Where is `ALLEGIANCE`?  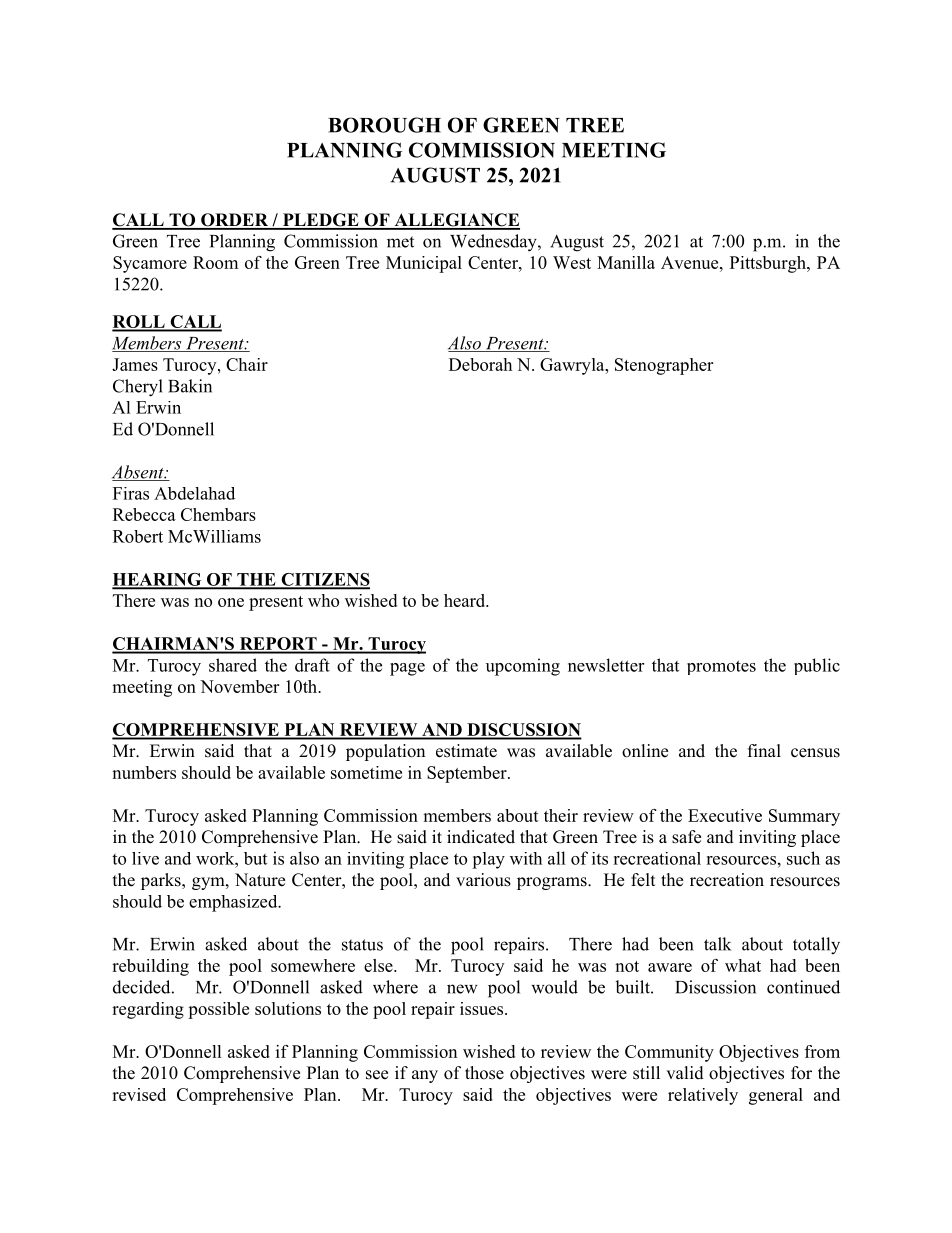 ALLEGIANCE is located at coordinates (456, 221).
